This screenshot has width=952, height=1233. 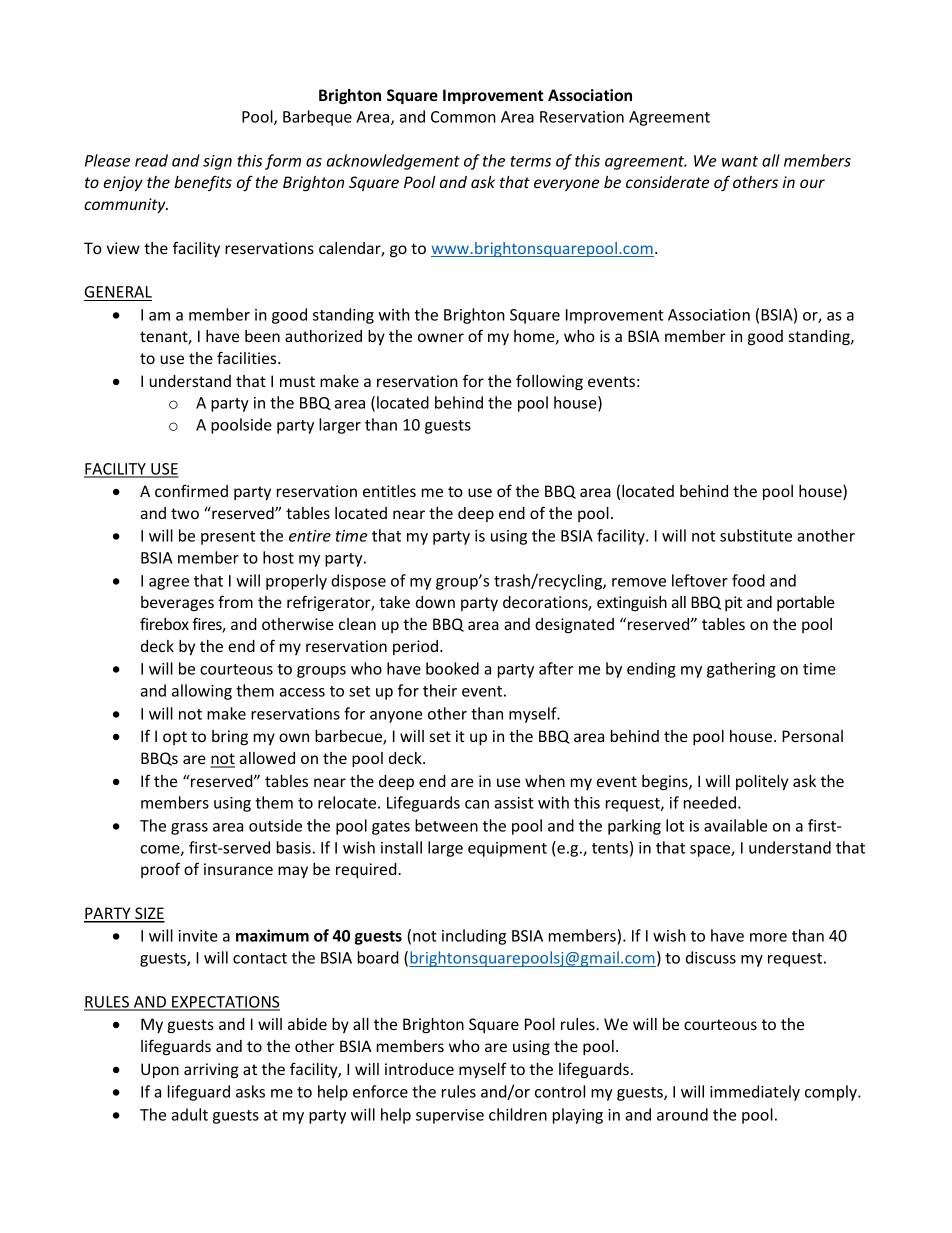 I want to click on substitute, so click(x=756, y=535).
